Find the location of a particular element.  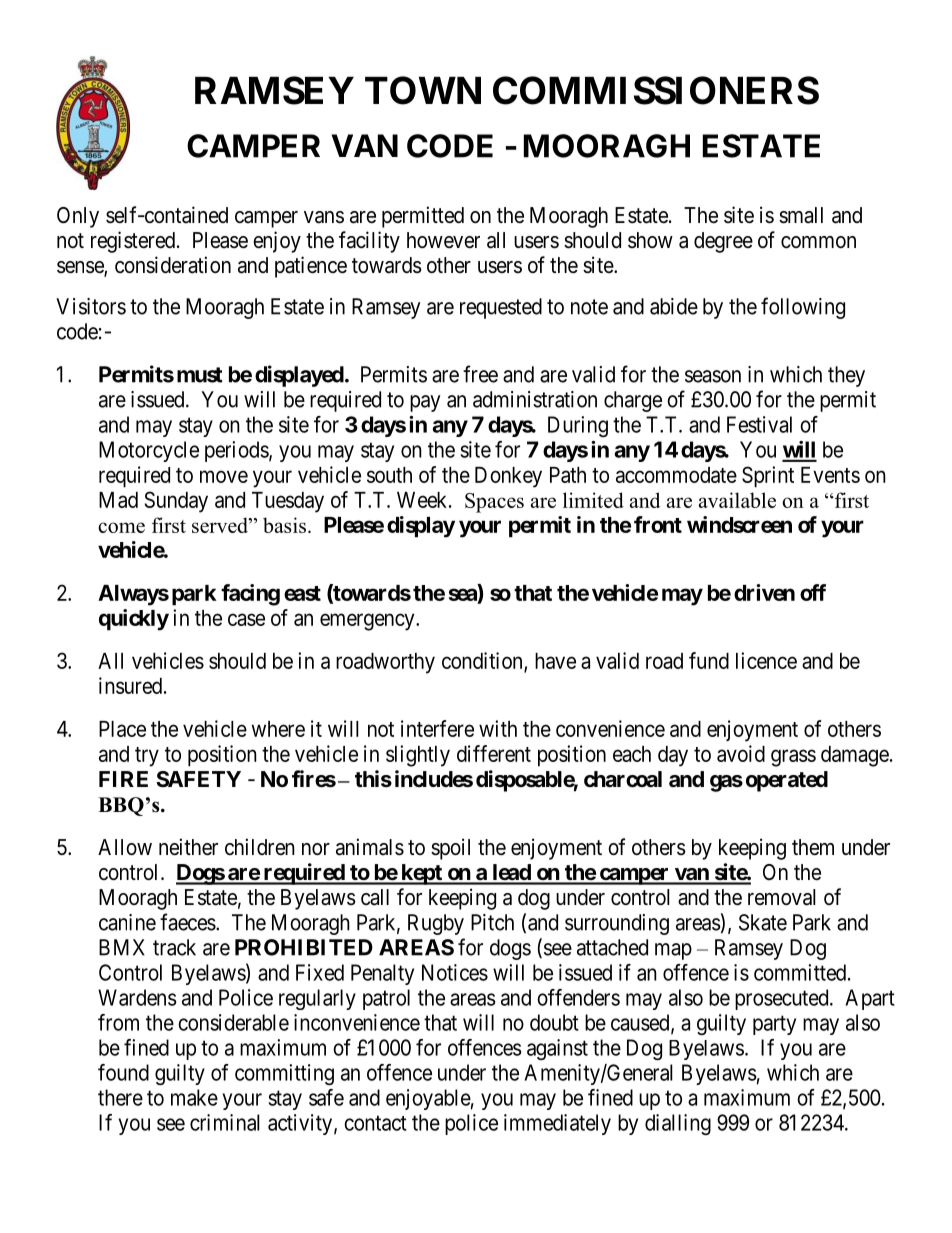

must is located at coordinates (200, 375).
